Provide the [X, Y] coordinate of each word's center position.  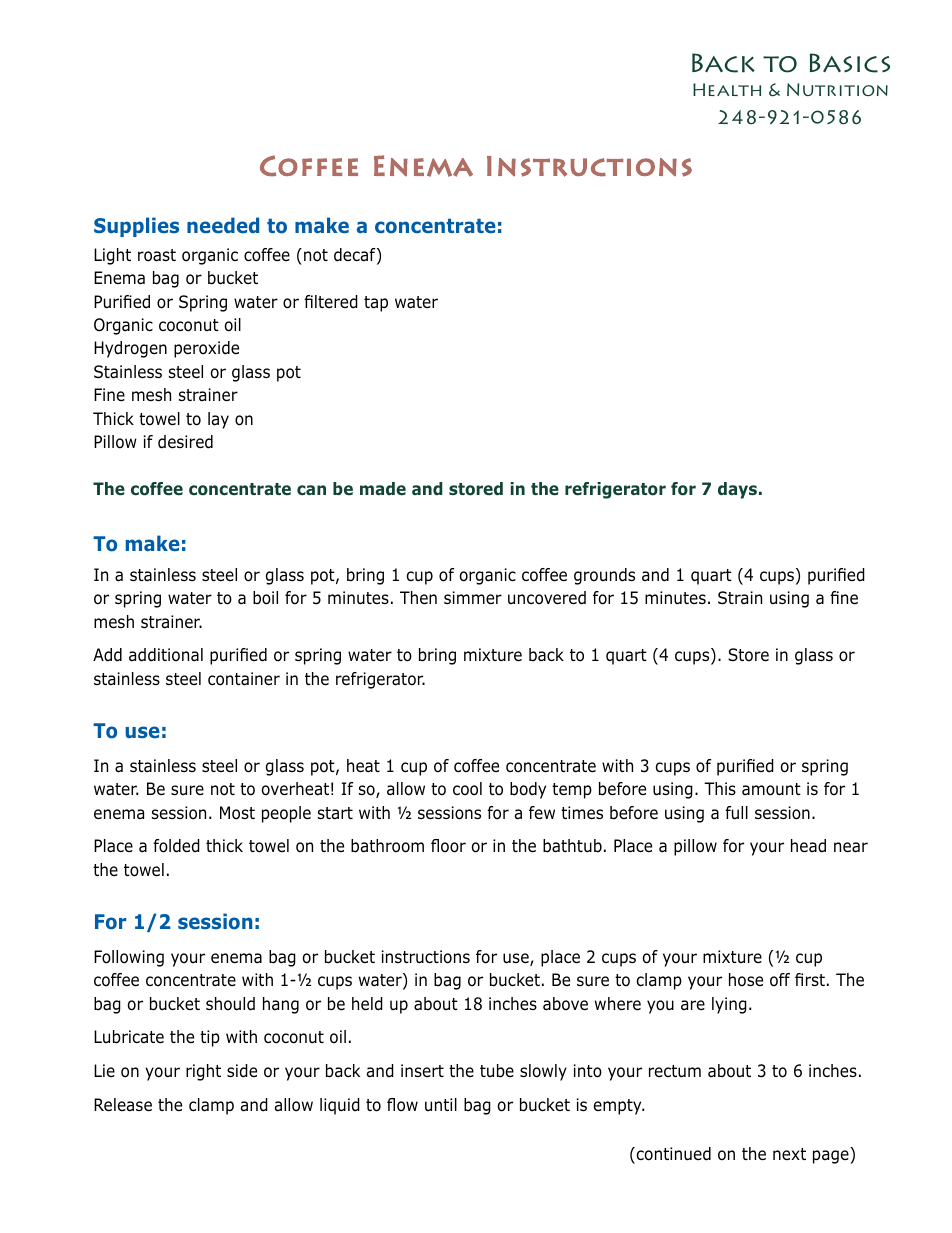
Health [727, 89]
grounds [604, 576]
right [203, 1072]
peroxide [206, 349]
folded [176, 846]
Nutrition [837, 89]
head [808, 846]
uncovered [547, 598]
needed [223, 225]
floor [448, 846]
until [441, 1104]
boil [265, 598]
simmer [473, 597]
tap [376, 304]
